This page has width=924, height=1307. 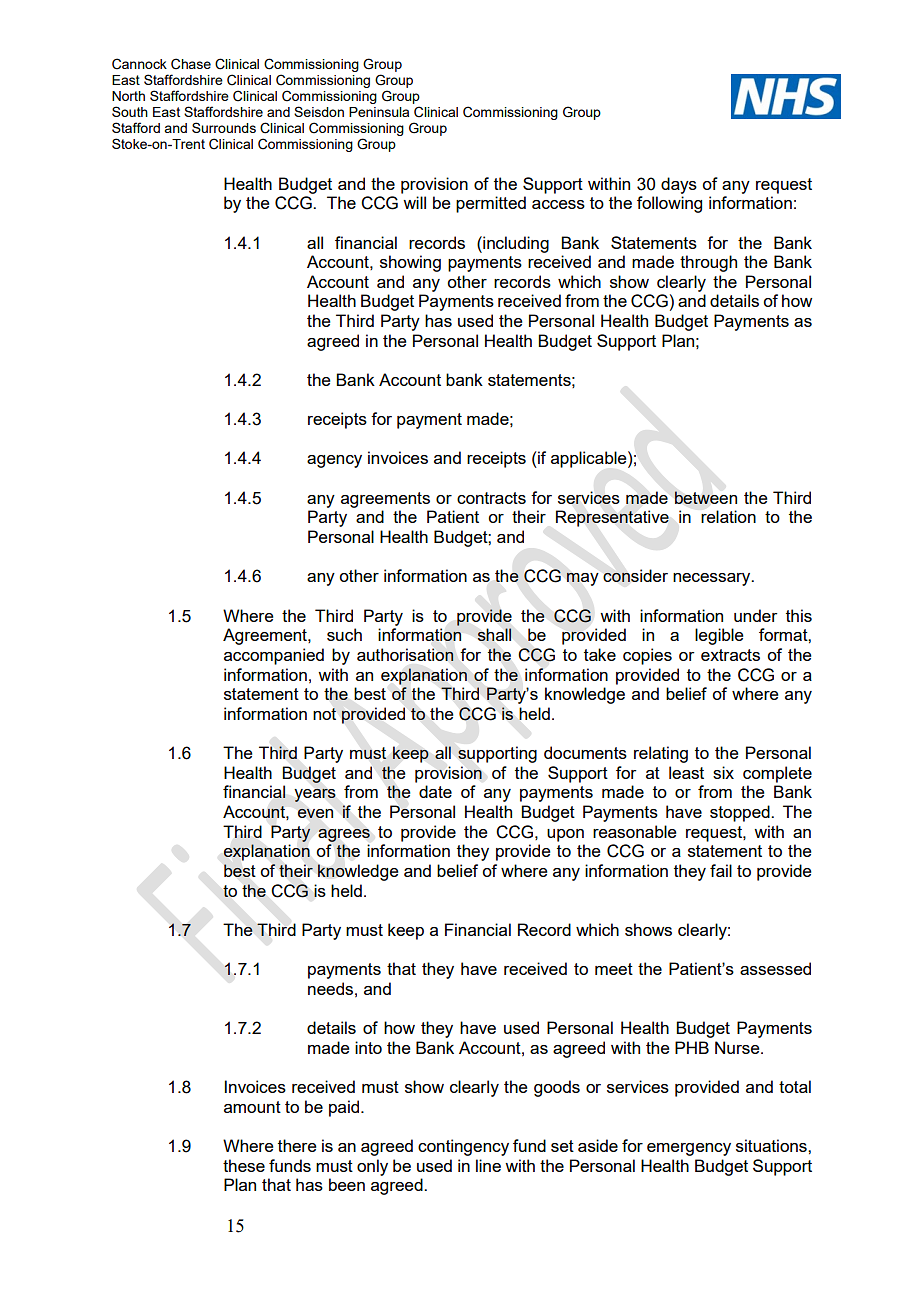 What do you see at coordinates (379, 112) in the page?
I see `Peninsula` at bounding box center [379, 112].
